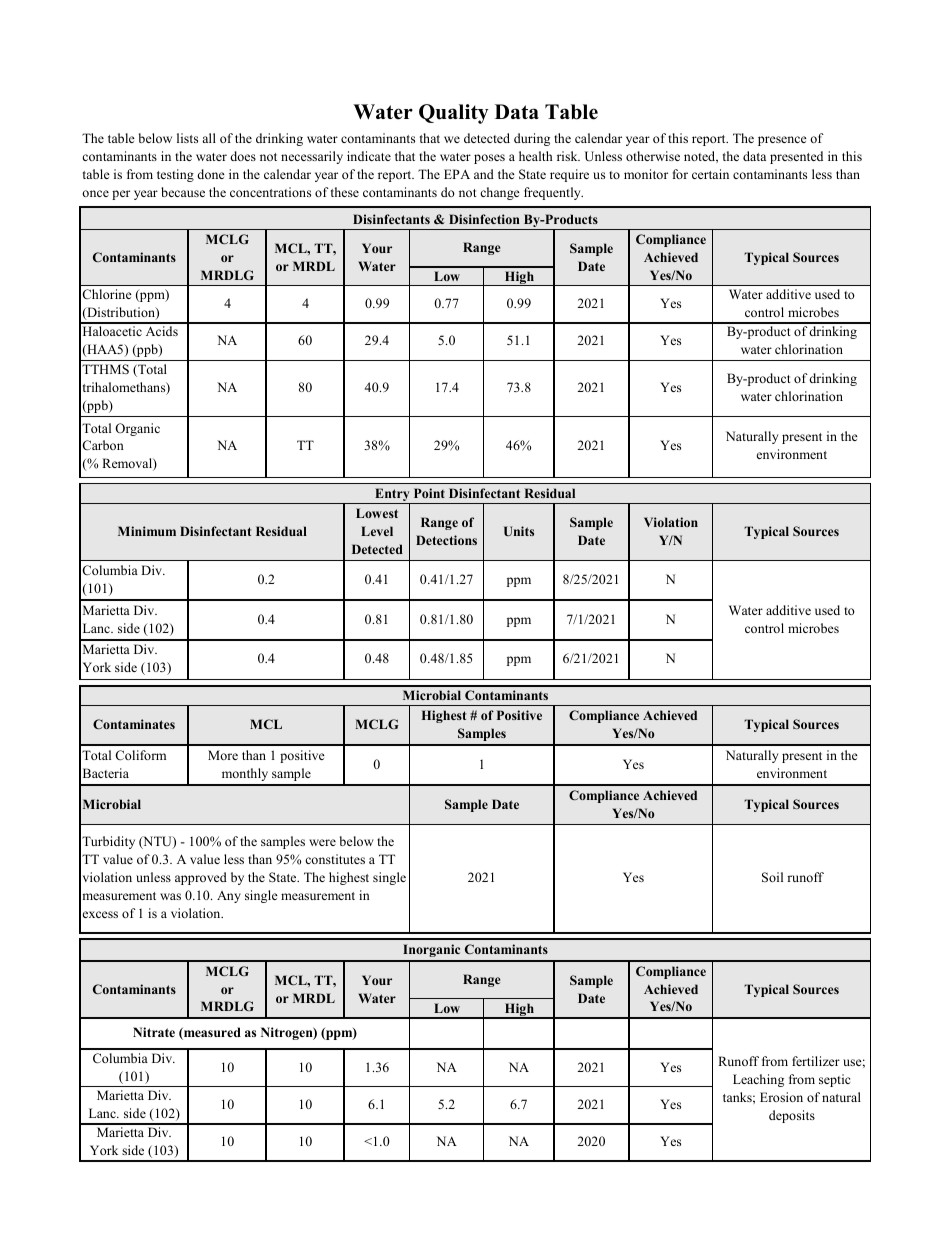  Describe the element at coordinates (489, 159) in the screenshot. I see `poses` at that location.
